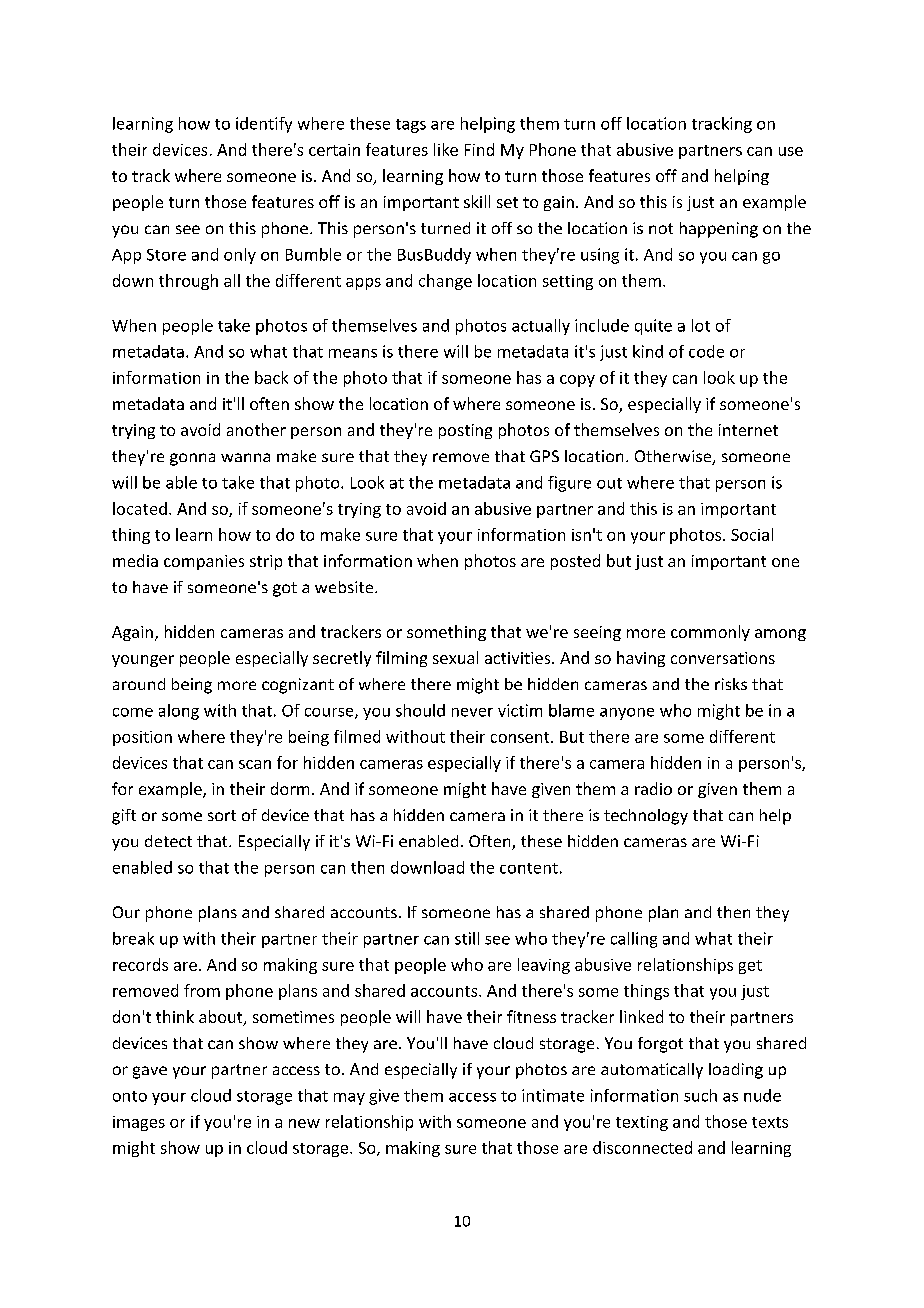 Image resolution: width=924 pixels, height=1308 pixels. I want to click on consent, so click(521, 737).
